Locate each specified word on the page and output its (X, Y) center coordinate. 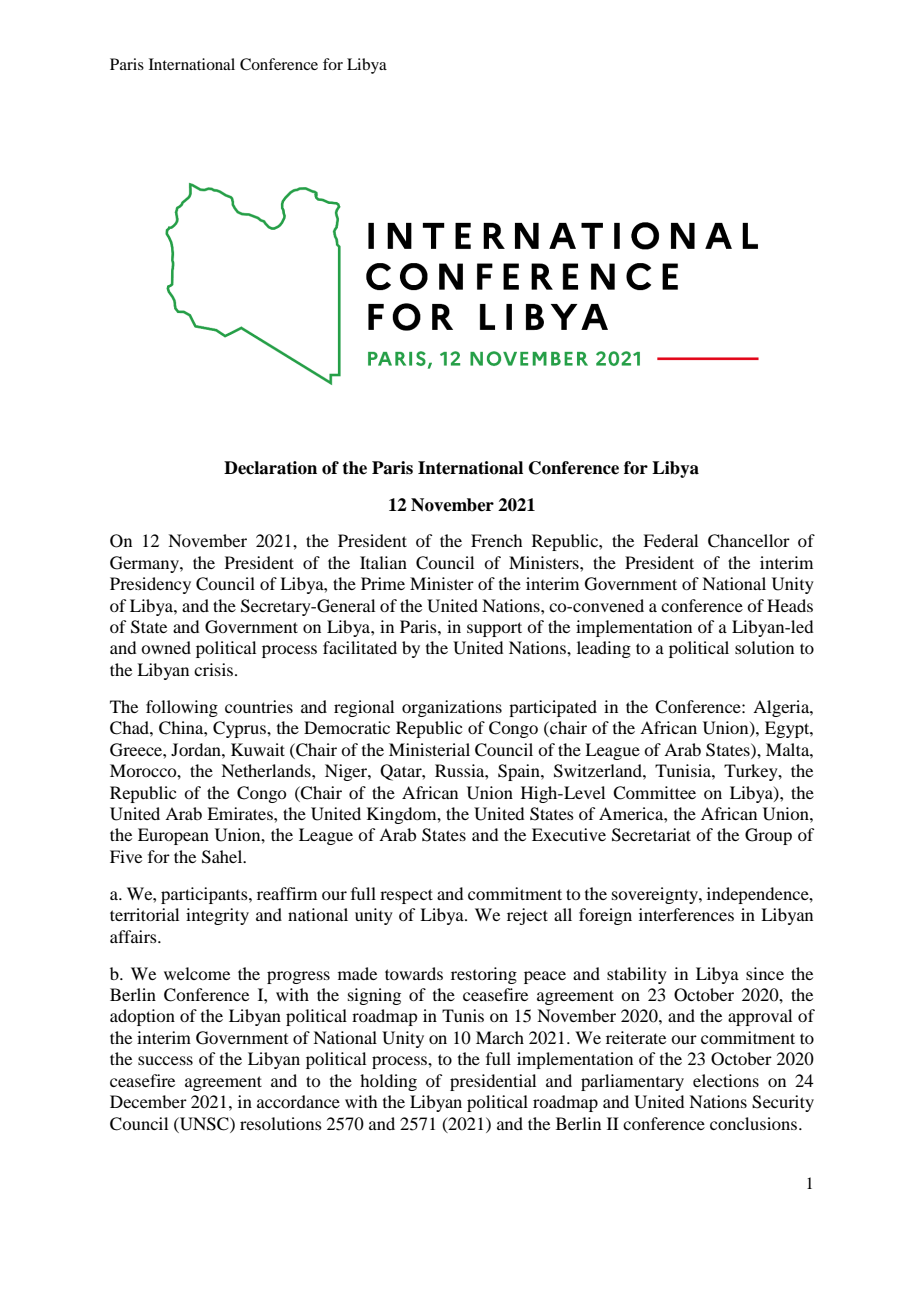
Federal (670, 540)
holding (388, 1082)
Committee (654, 793)
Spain (520, 772)
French (496, 540)
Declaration (270, 468)
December (148, 1101)
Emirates (241, 813)
